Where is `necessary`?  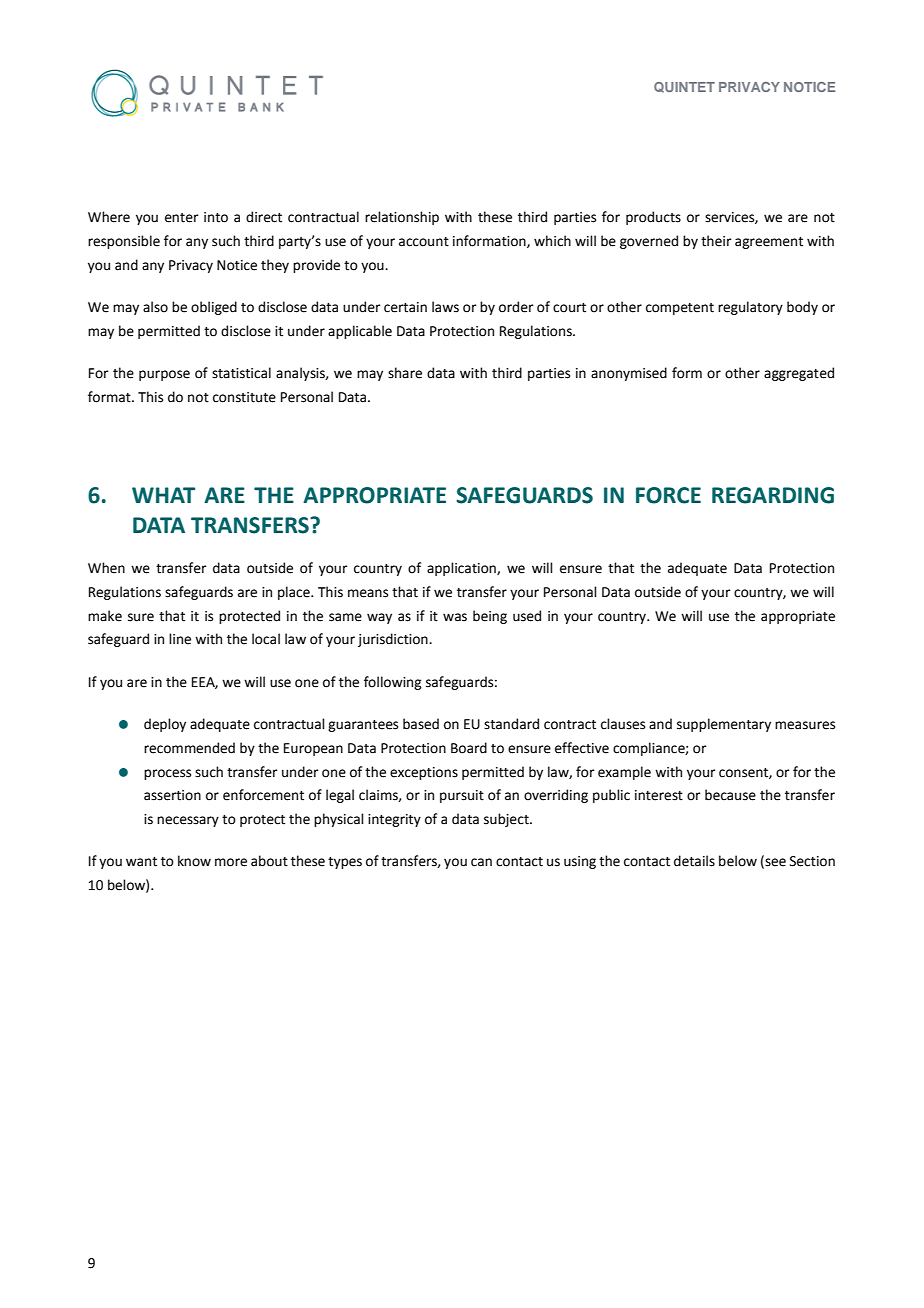
necessary is located at coordinates (188, 821).
